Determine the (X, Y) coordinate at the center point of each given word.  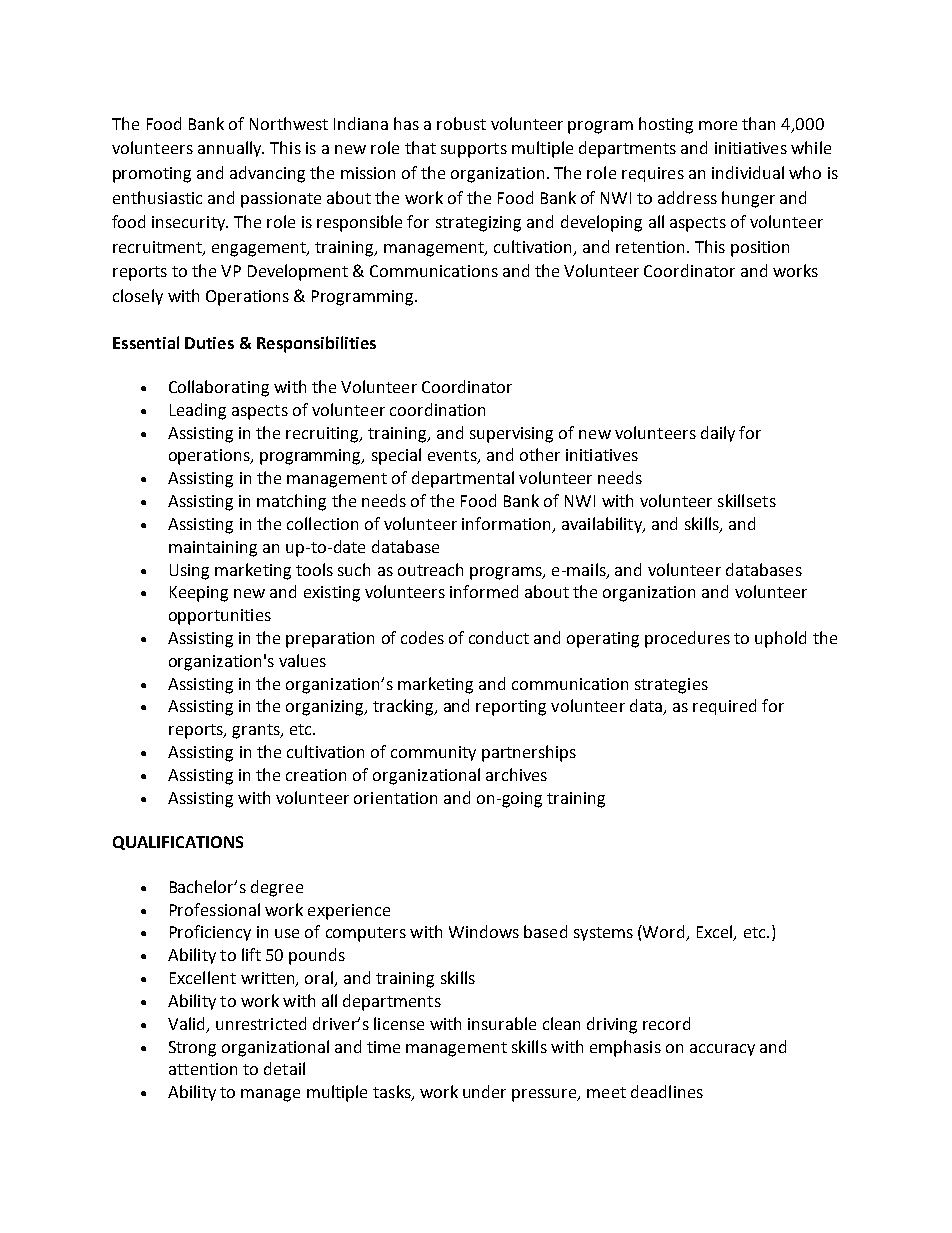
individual (748, 172)
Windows (484, 931)
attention (203, 1069)
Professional (215, 909)
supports (474, 150)
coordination (437, 409)
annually (231, 149)
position (760, 249)
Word (665, 933)
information (507, 525)
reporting (511, 708)
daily (718, 434)
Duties (209, 343)
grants (257, 731)
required (724, 707)
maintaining (213, 549)
